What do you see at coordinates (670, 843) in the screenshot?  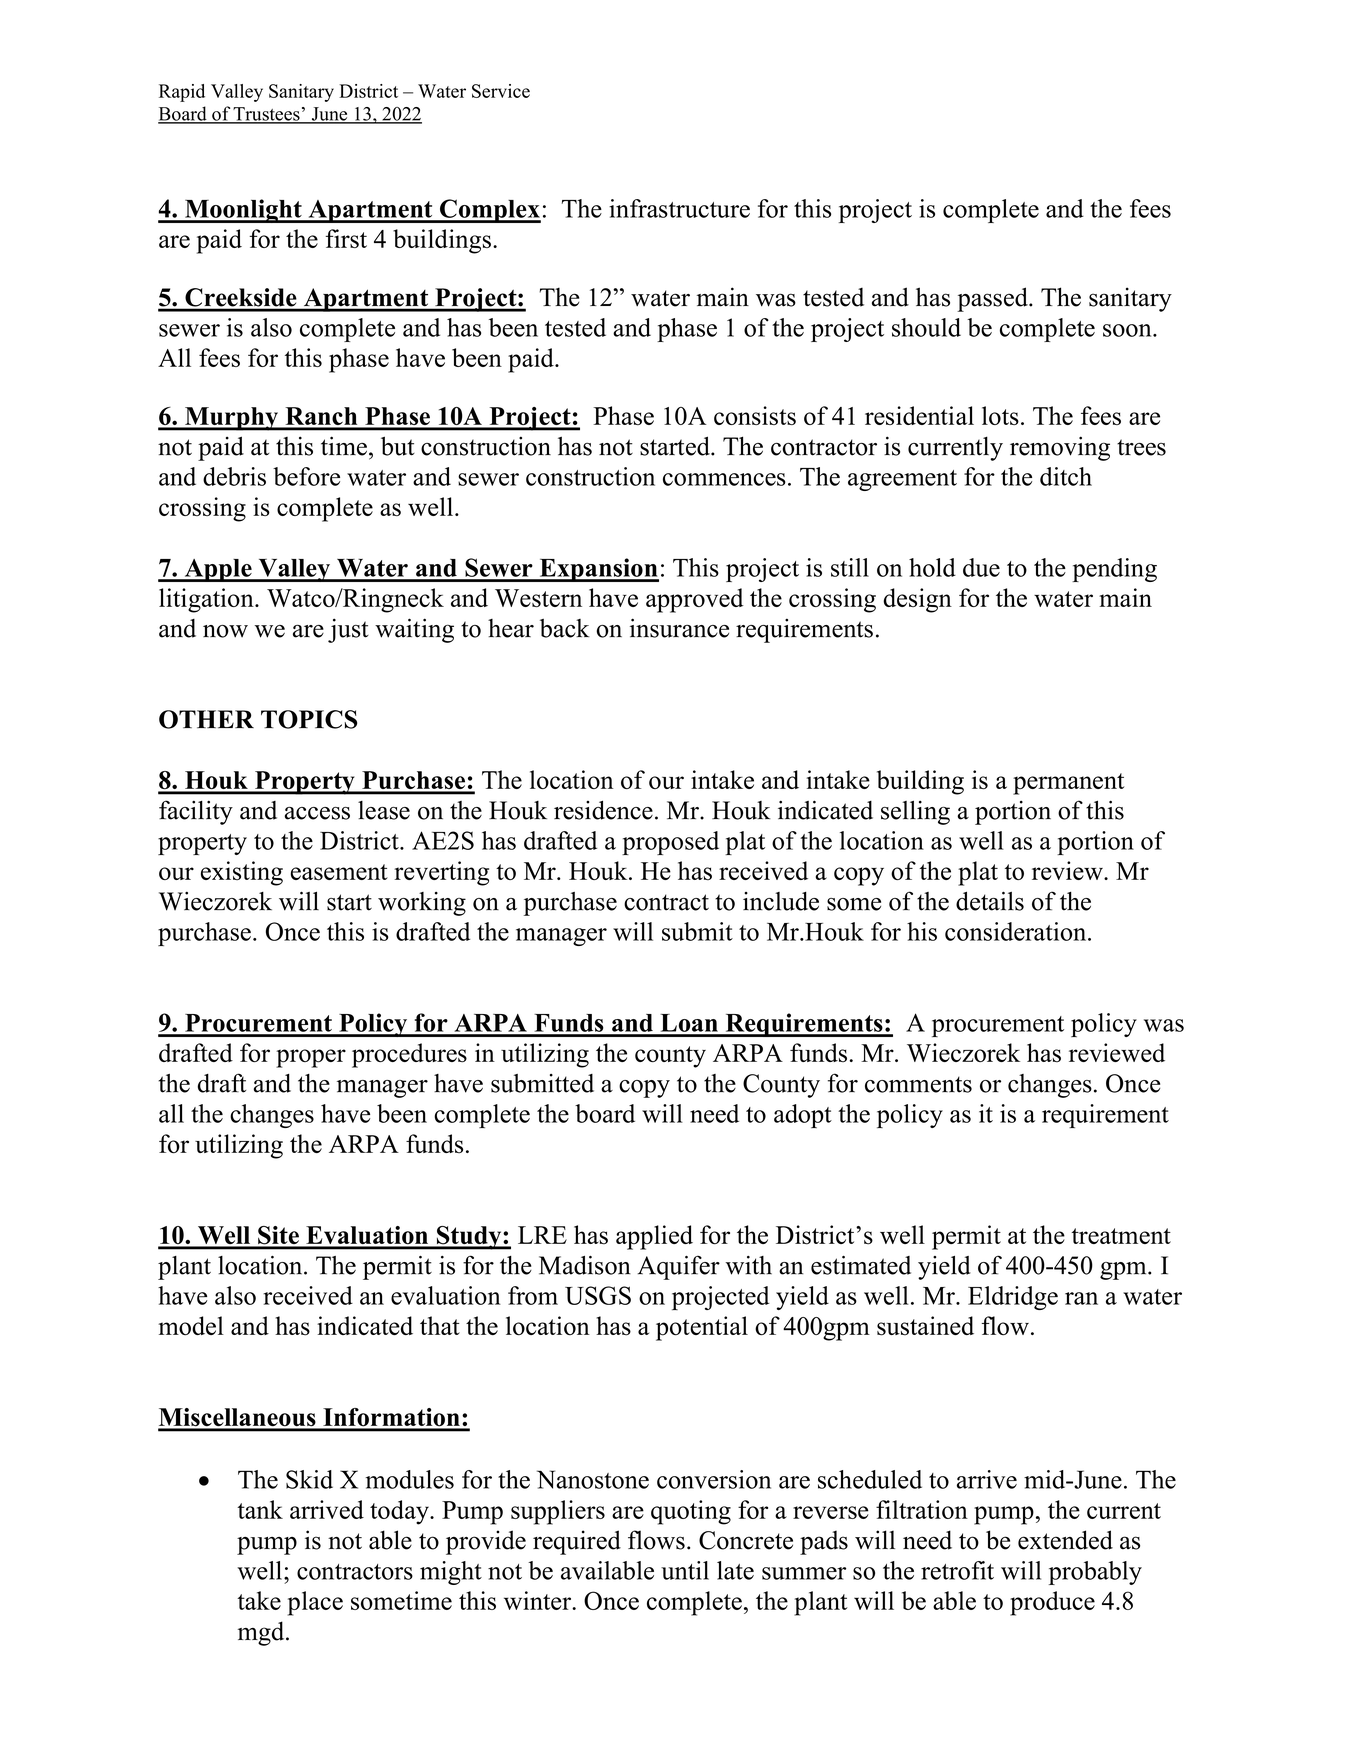 I see `proposed` at bounding box center [670, 843].
